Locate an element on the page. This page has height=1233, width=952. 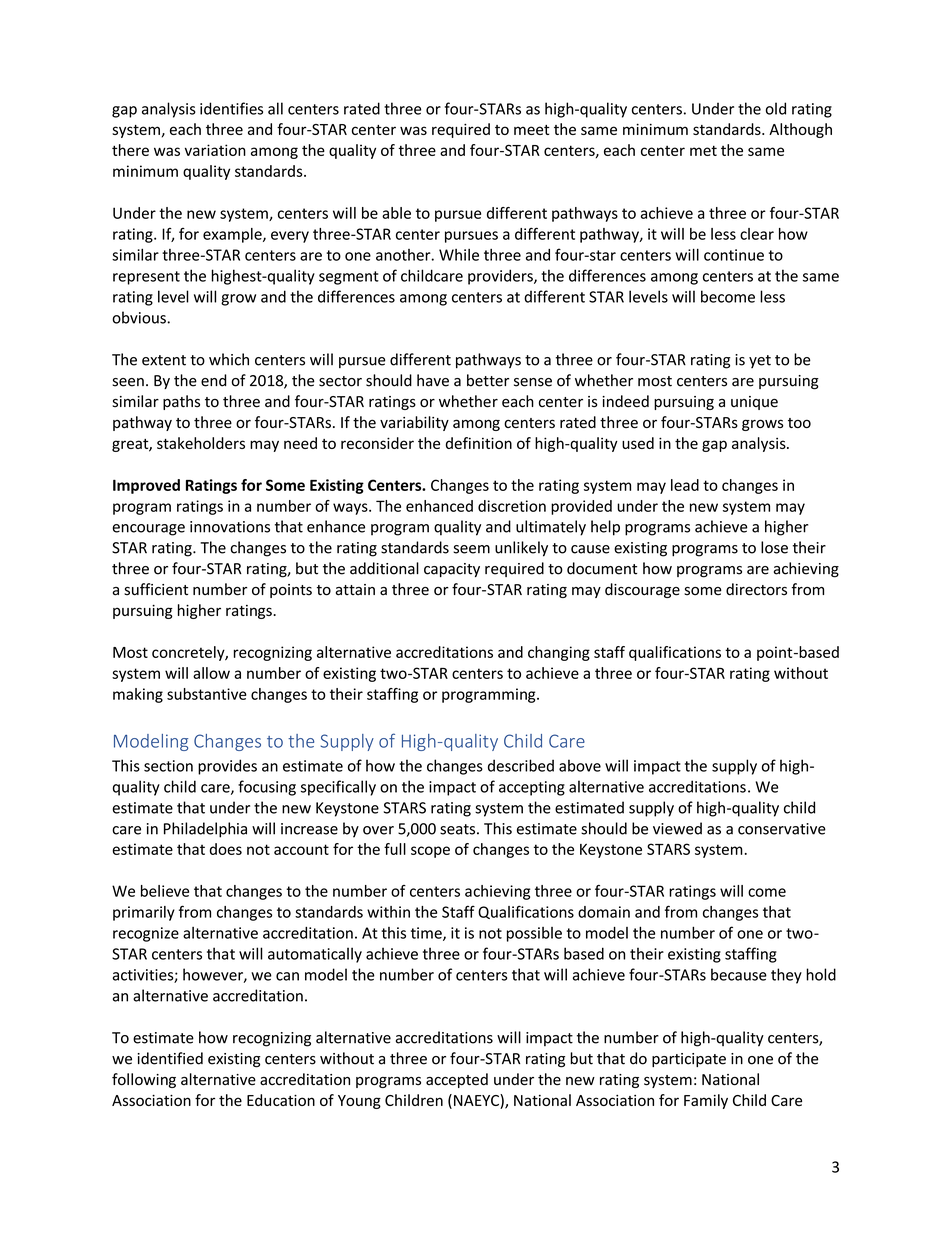
met is located at coordinates (703, 150).
